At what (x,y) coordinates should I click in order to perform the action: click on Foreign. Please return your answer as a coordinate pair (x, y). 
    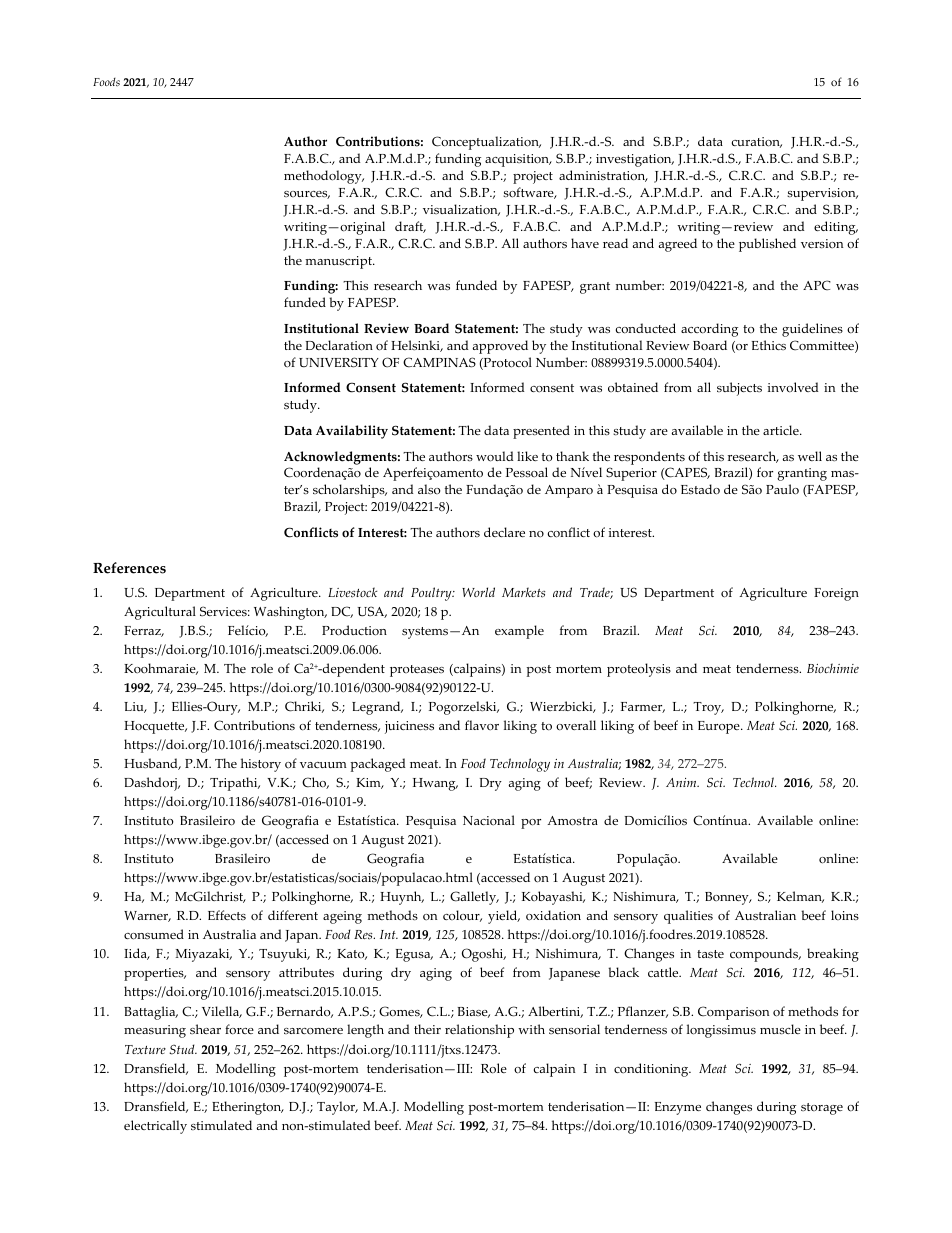
    Looking at the image, I should click on (836, 594).
